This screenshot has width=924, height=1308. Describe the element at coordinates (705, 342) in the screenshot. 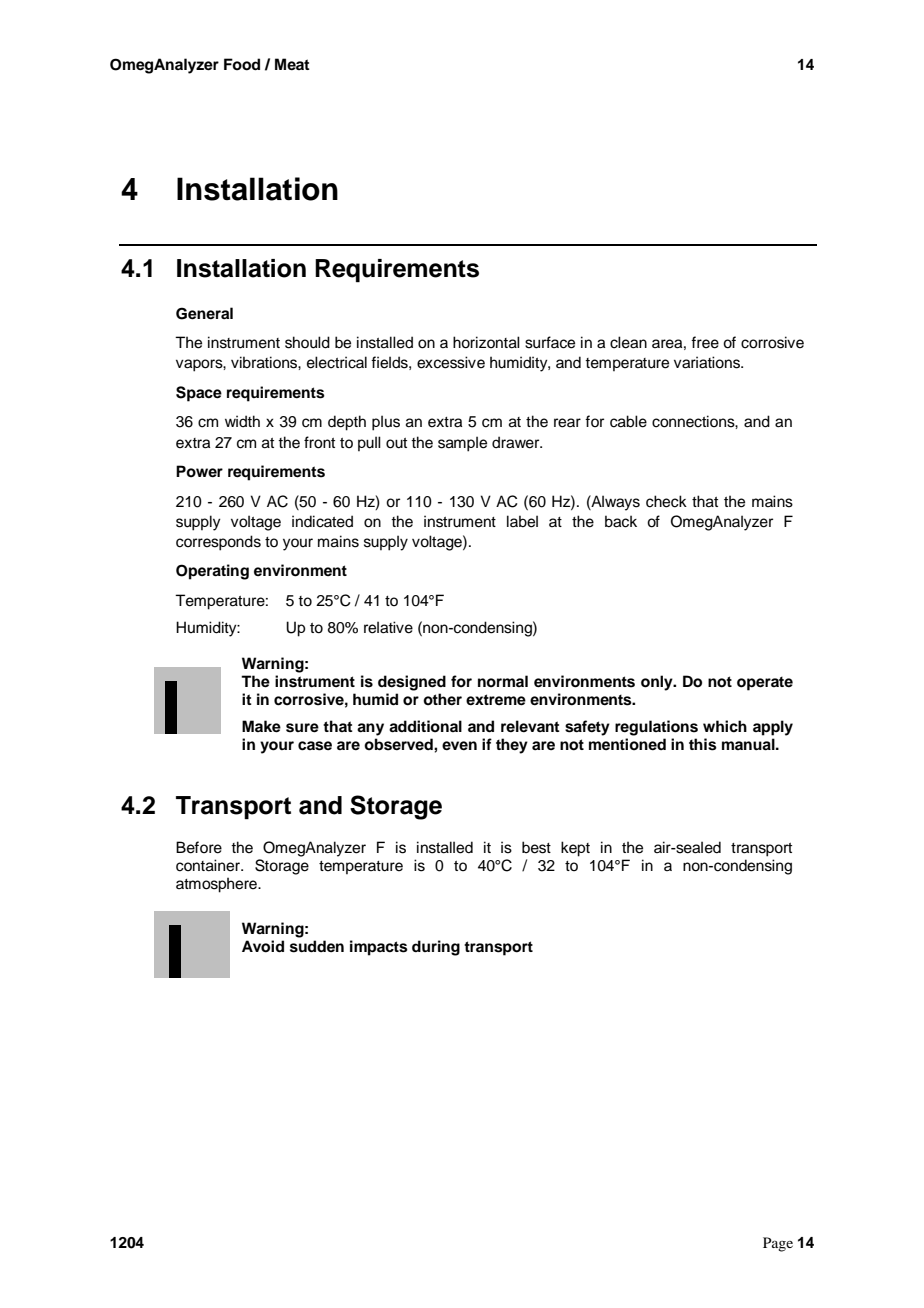

I see `free` at that location.
